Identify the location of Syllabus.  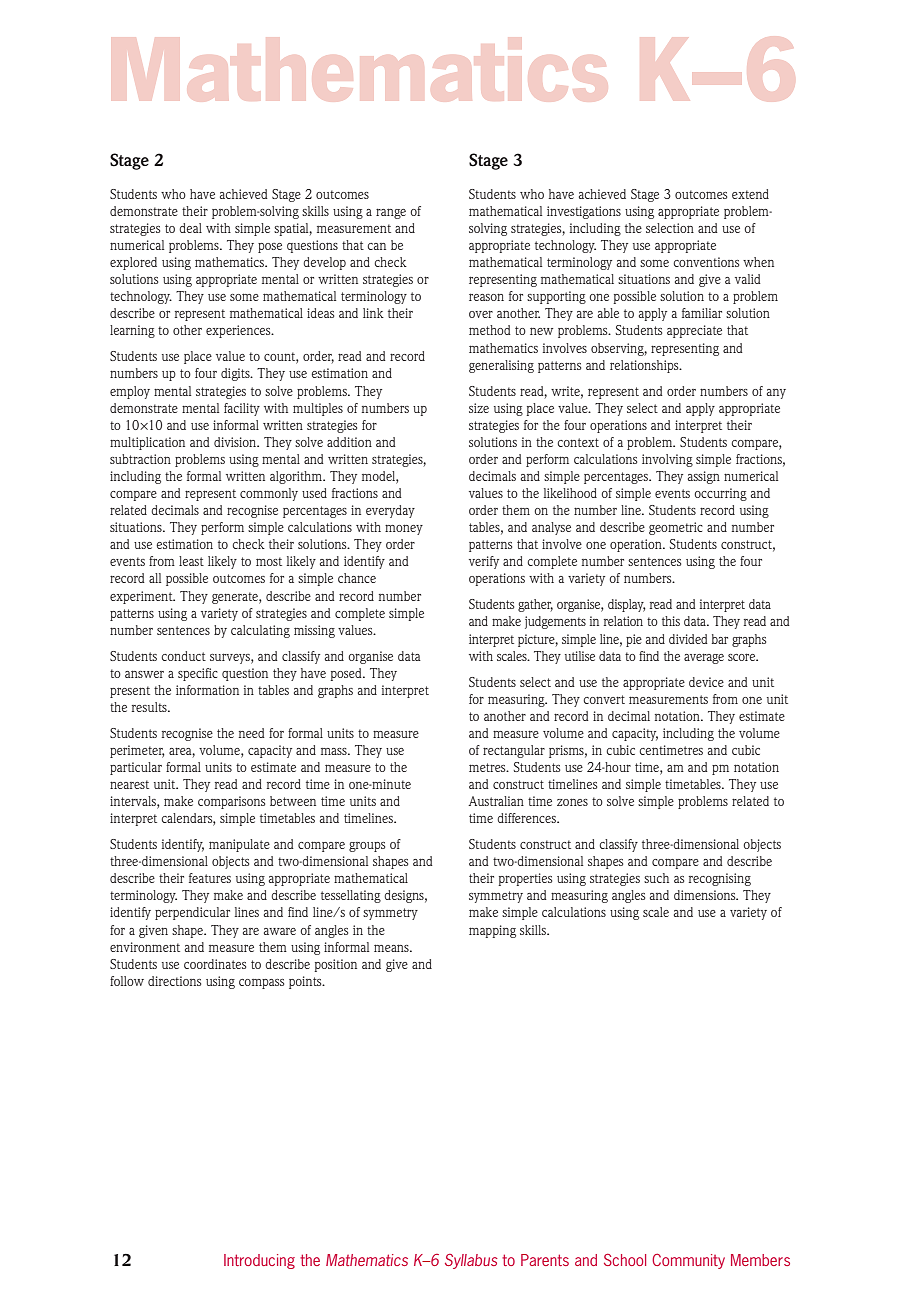
(471, 1261).
